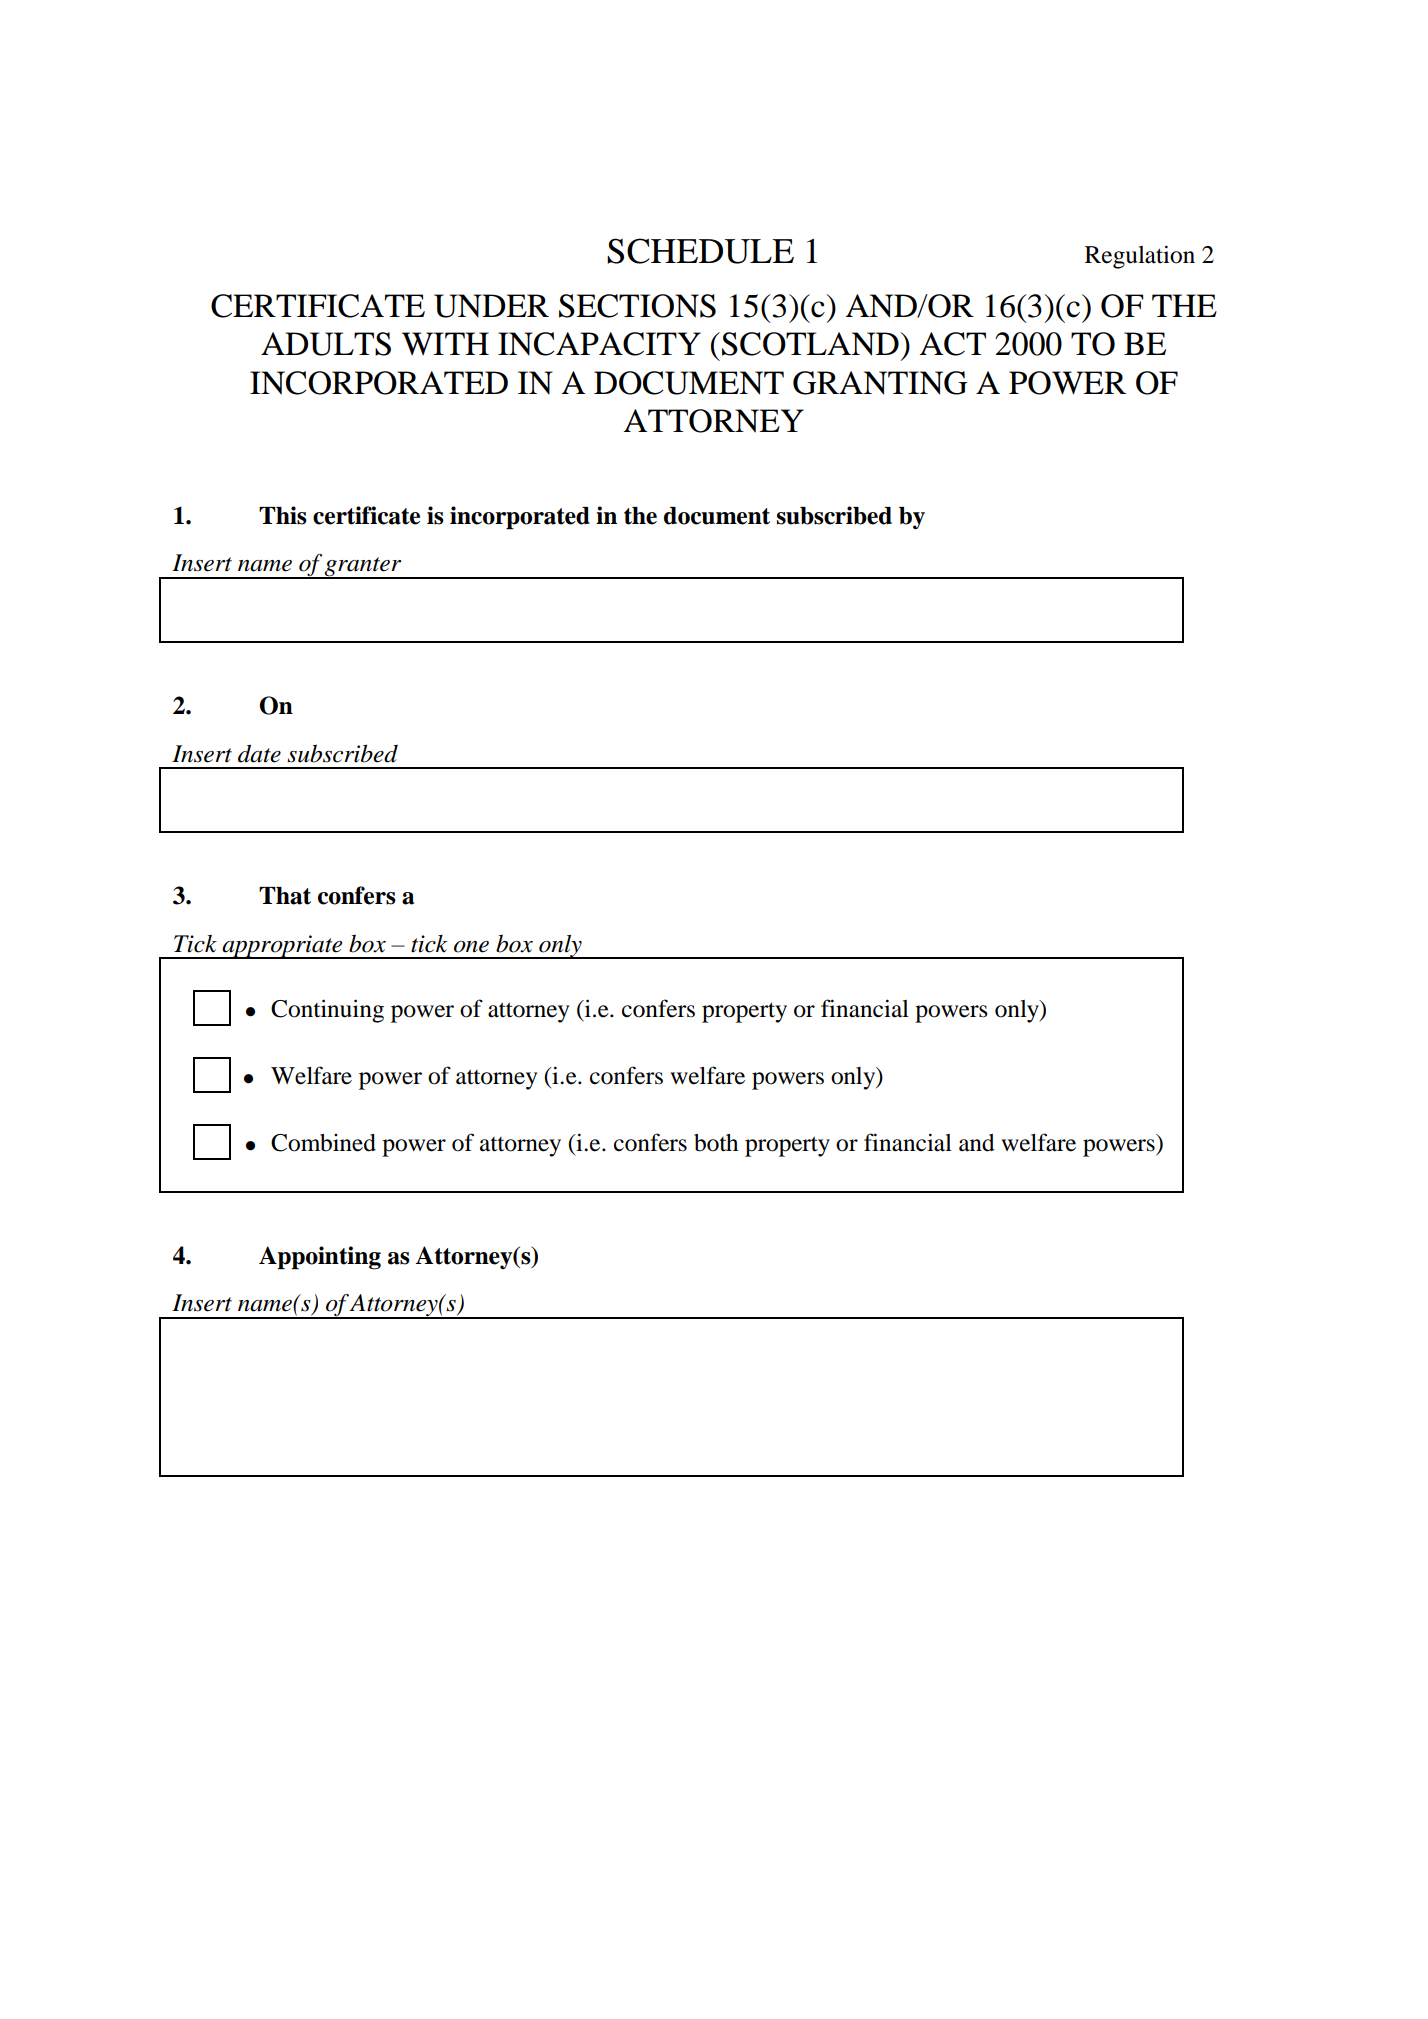 This screenshot has width=1428, height=2019. Describe the element at coordinates (320, 1258) in the screenshot. I see `Appointing` at that location.
